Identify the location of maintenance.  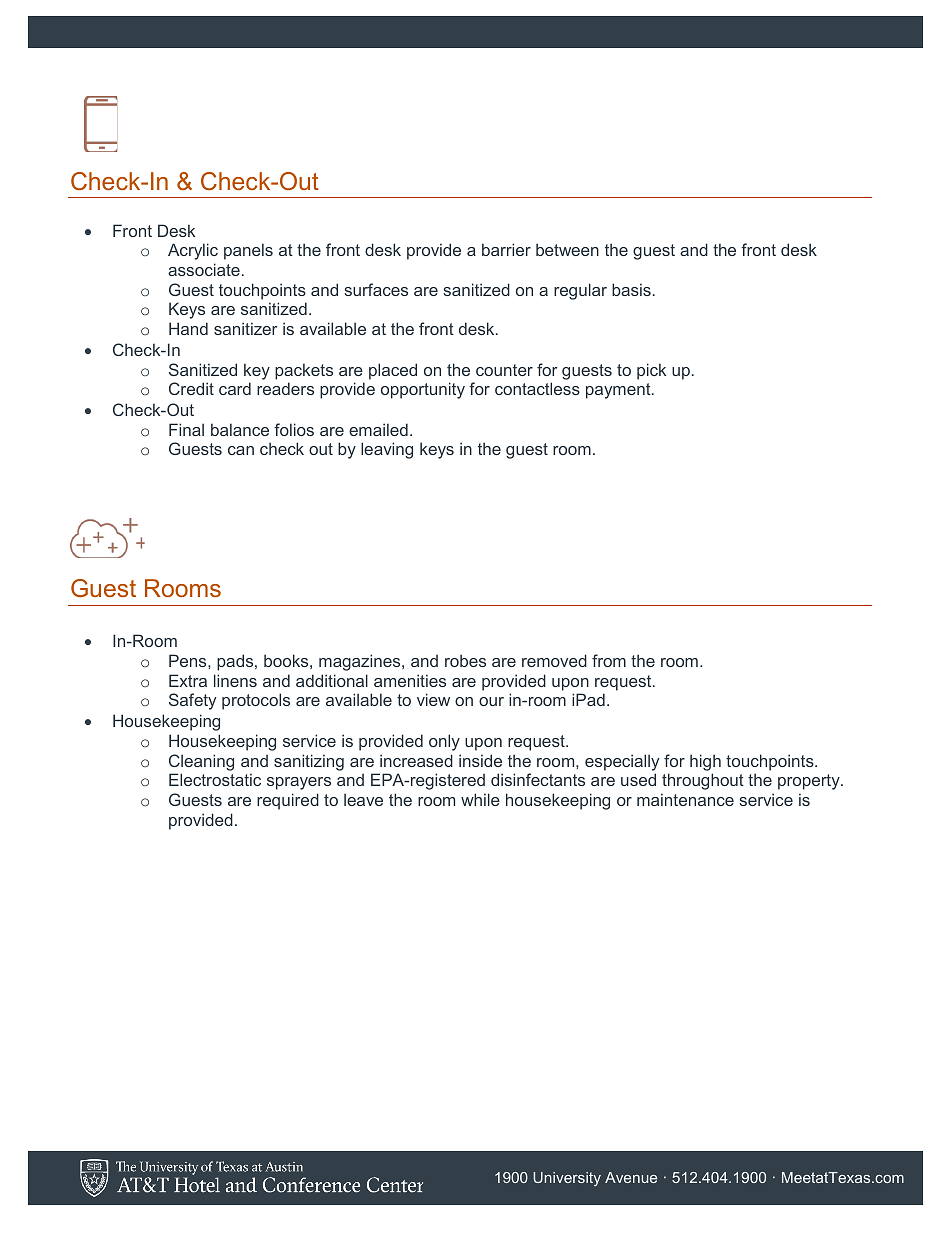
(685, 799).
